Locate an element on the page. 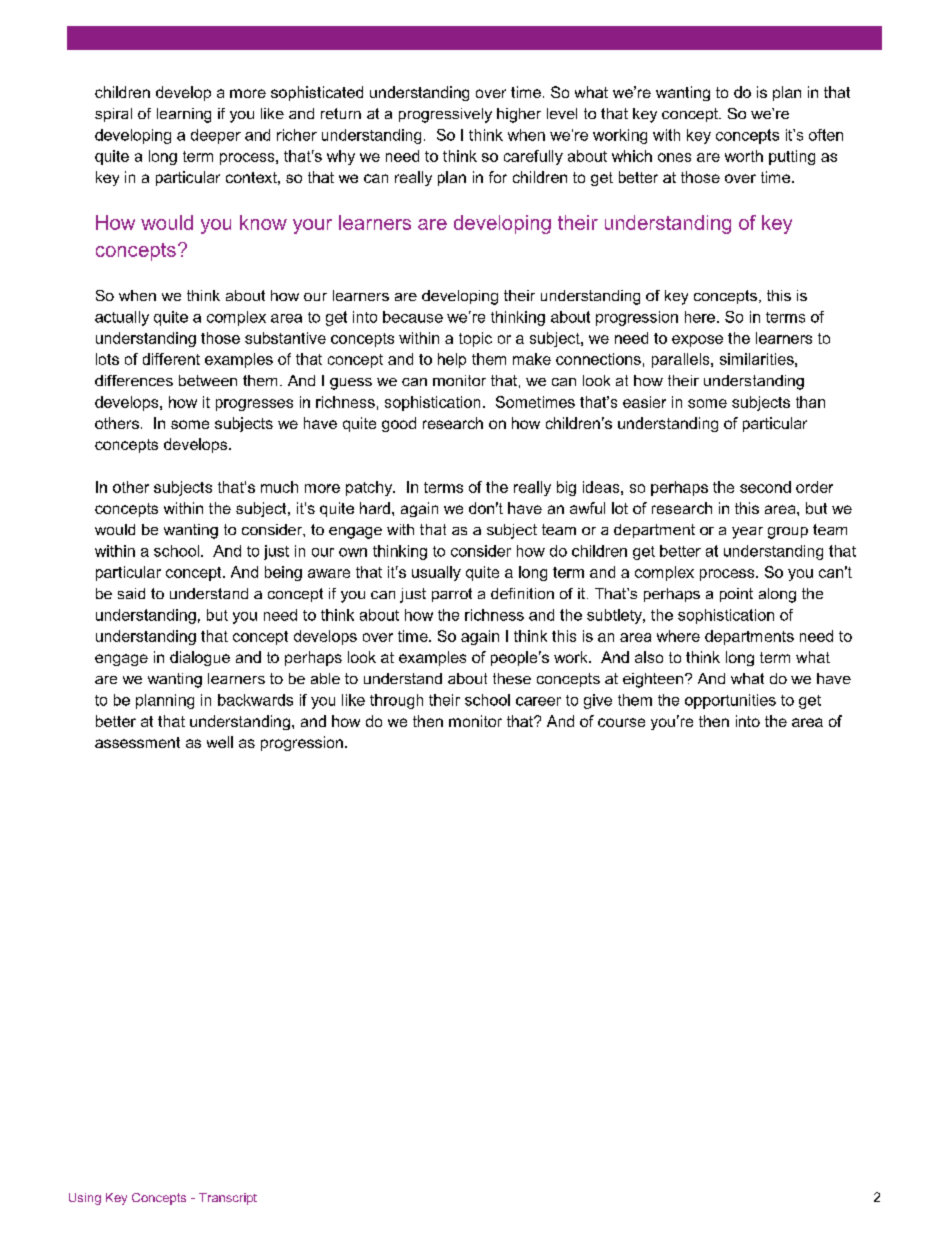 This image has height=1233, width=952. point is located at coordinates (736, 595).
